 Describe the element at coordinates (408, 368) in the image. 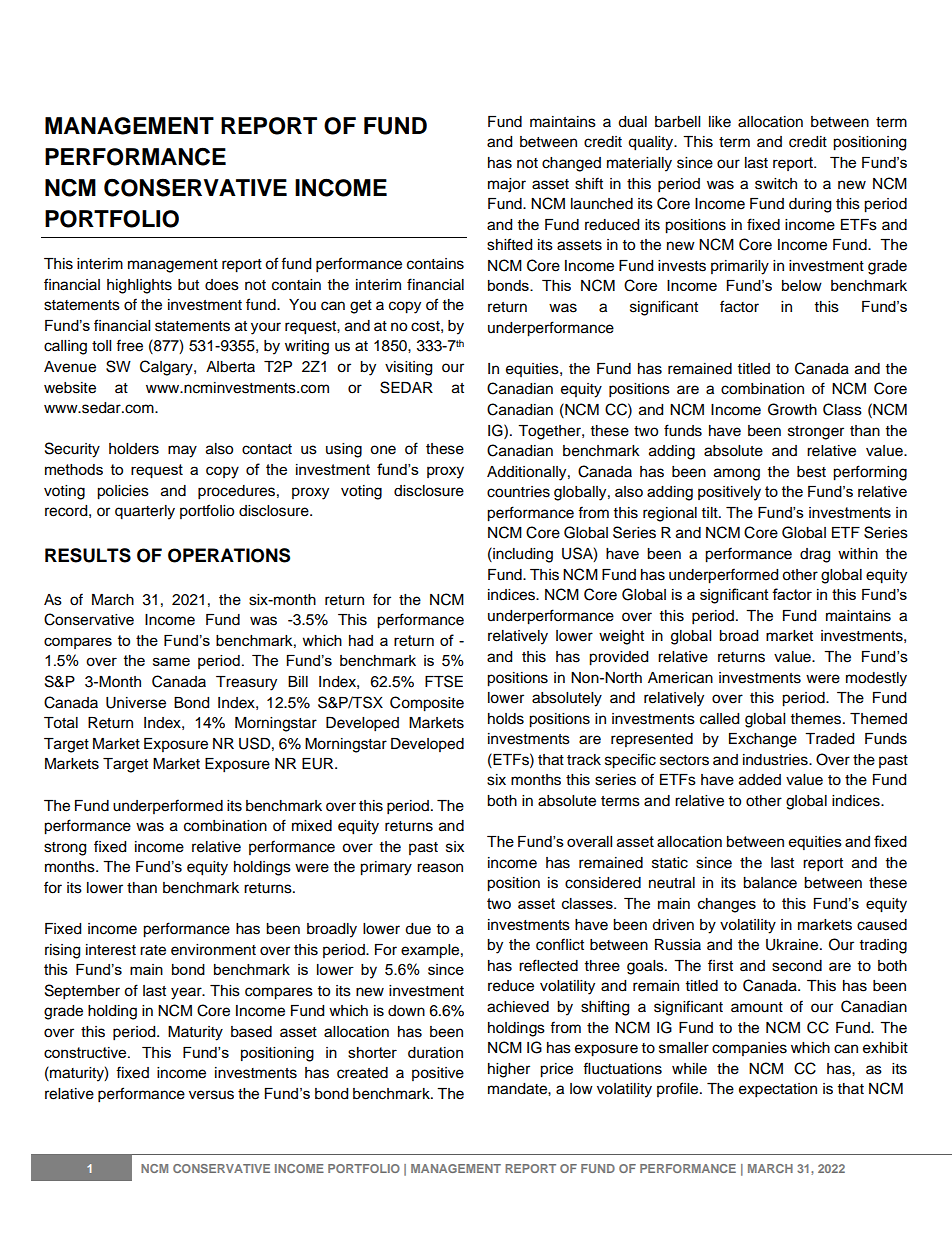

I see `visiting` at that location.
